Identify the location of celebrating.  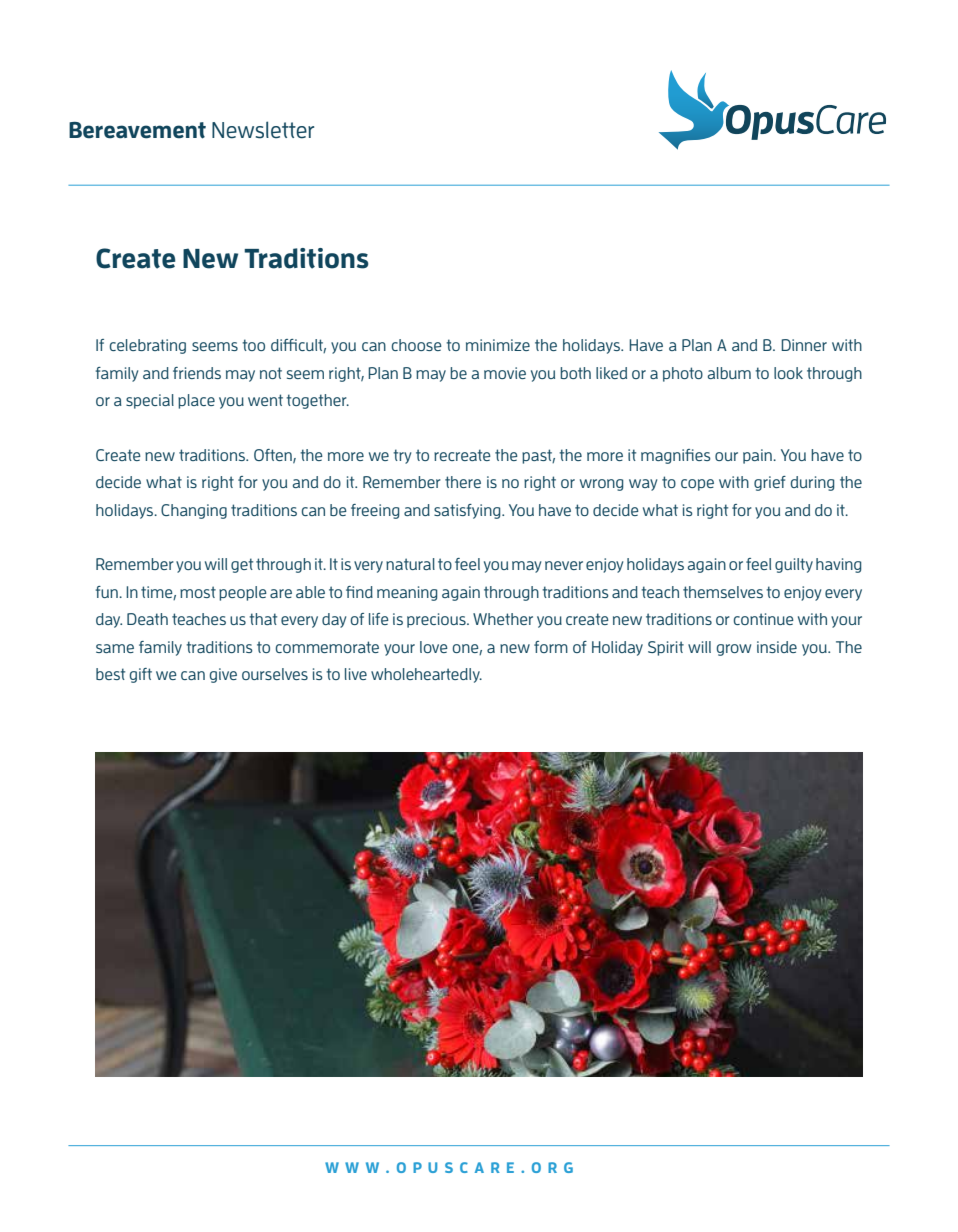
(147, 346).
